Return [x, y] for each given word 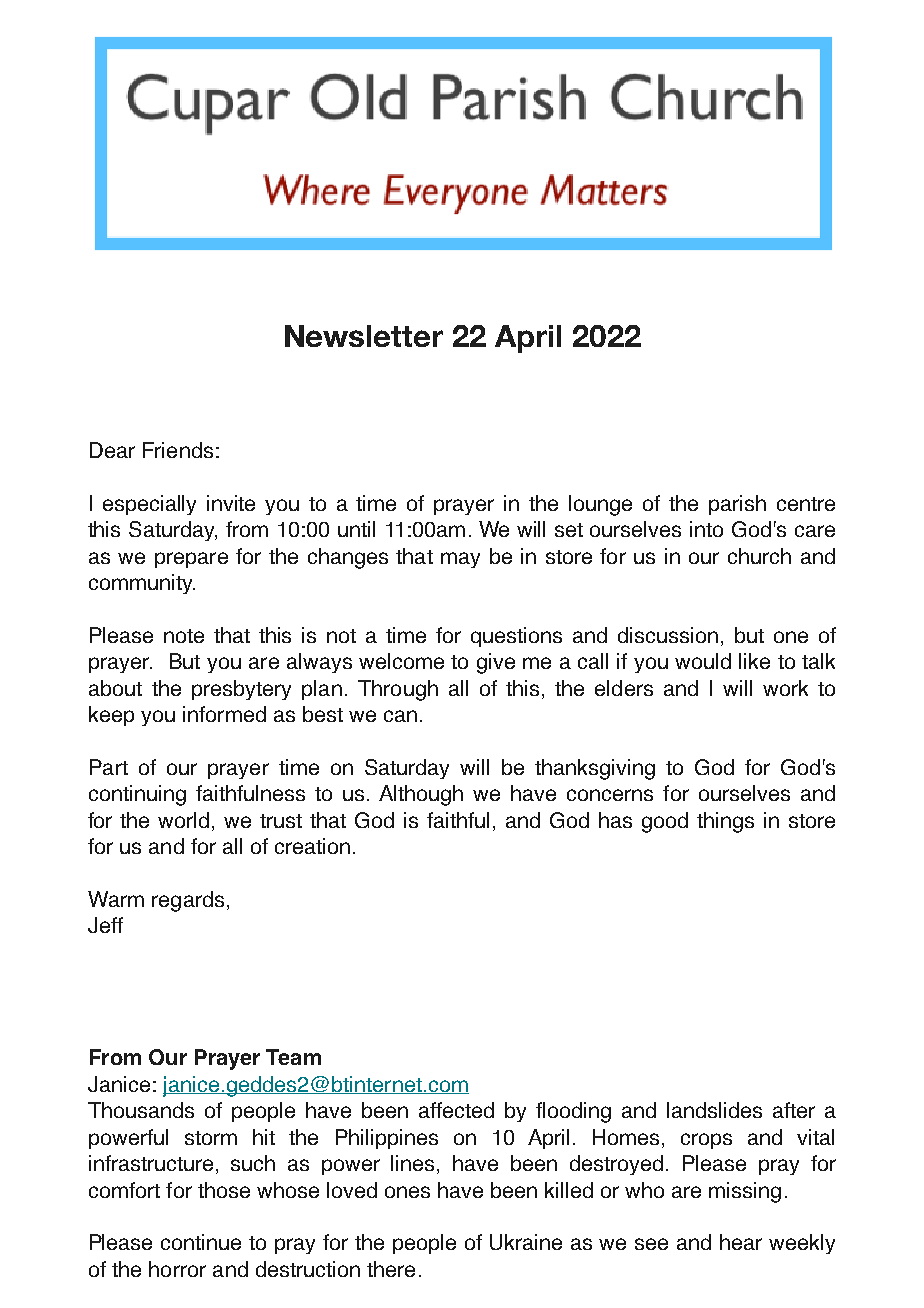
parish [737, 505]
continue [201, 1242]
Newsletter [364, 336]
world [183, 820]
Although [421, 795]
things [725, 822]
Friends [178, 450]
